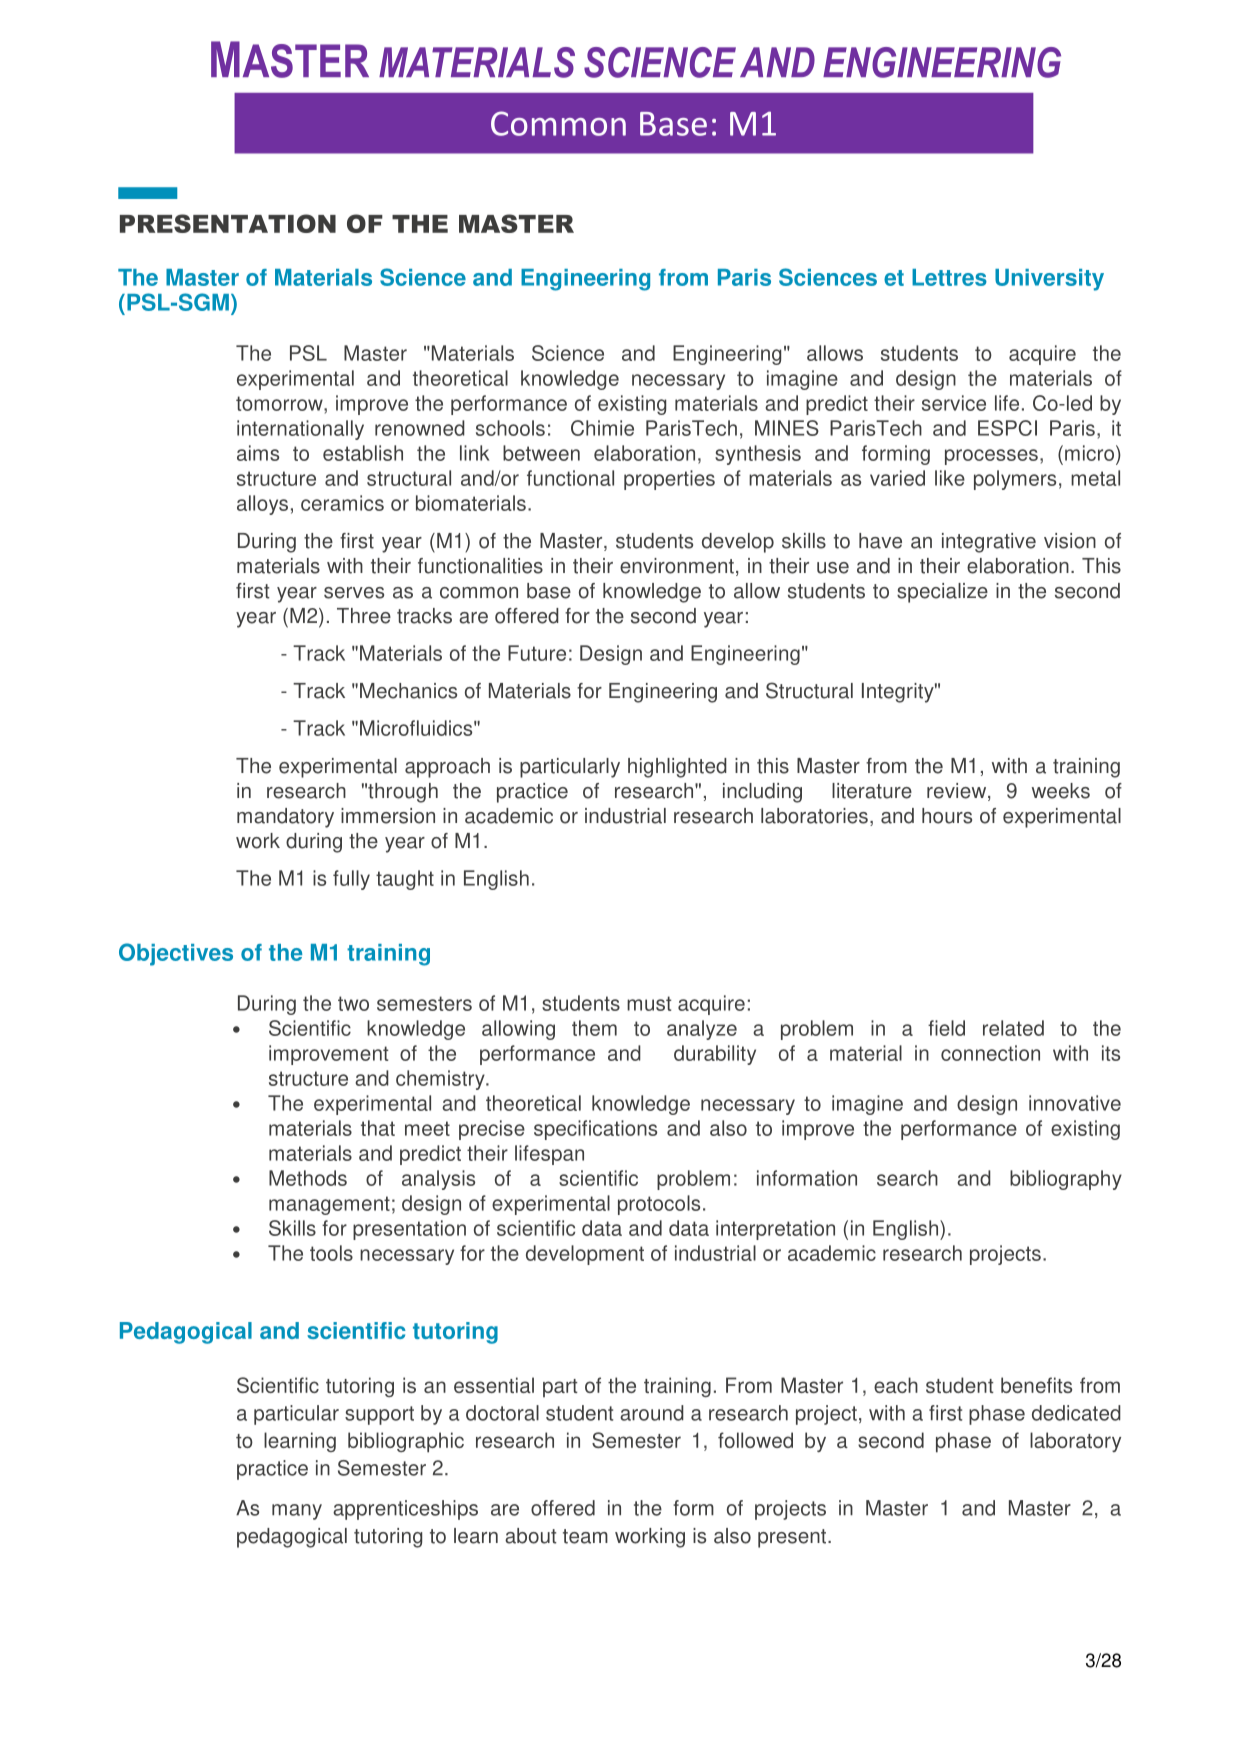 This screenshot has width=1240, height=1754. Describe the element at coordinates (408, 691) in the screenshot. I see `Mechanics` at that location.
